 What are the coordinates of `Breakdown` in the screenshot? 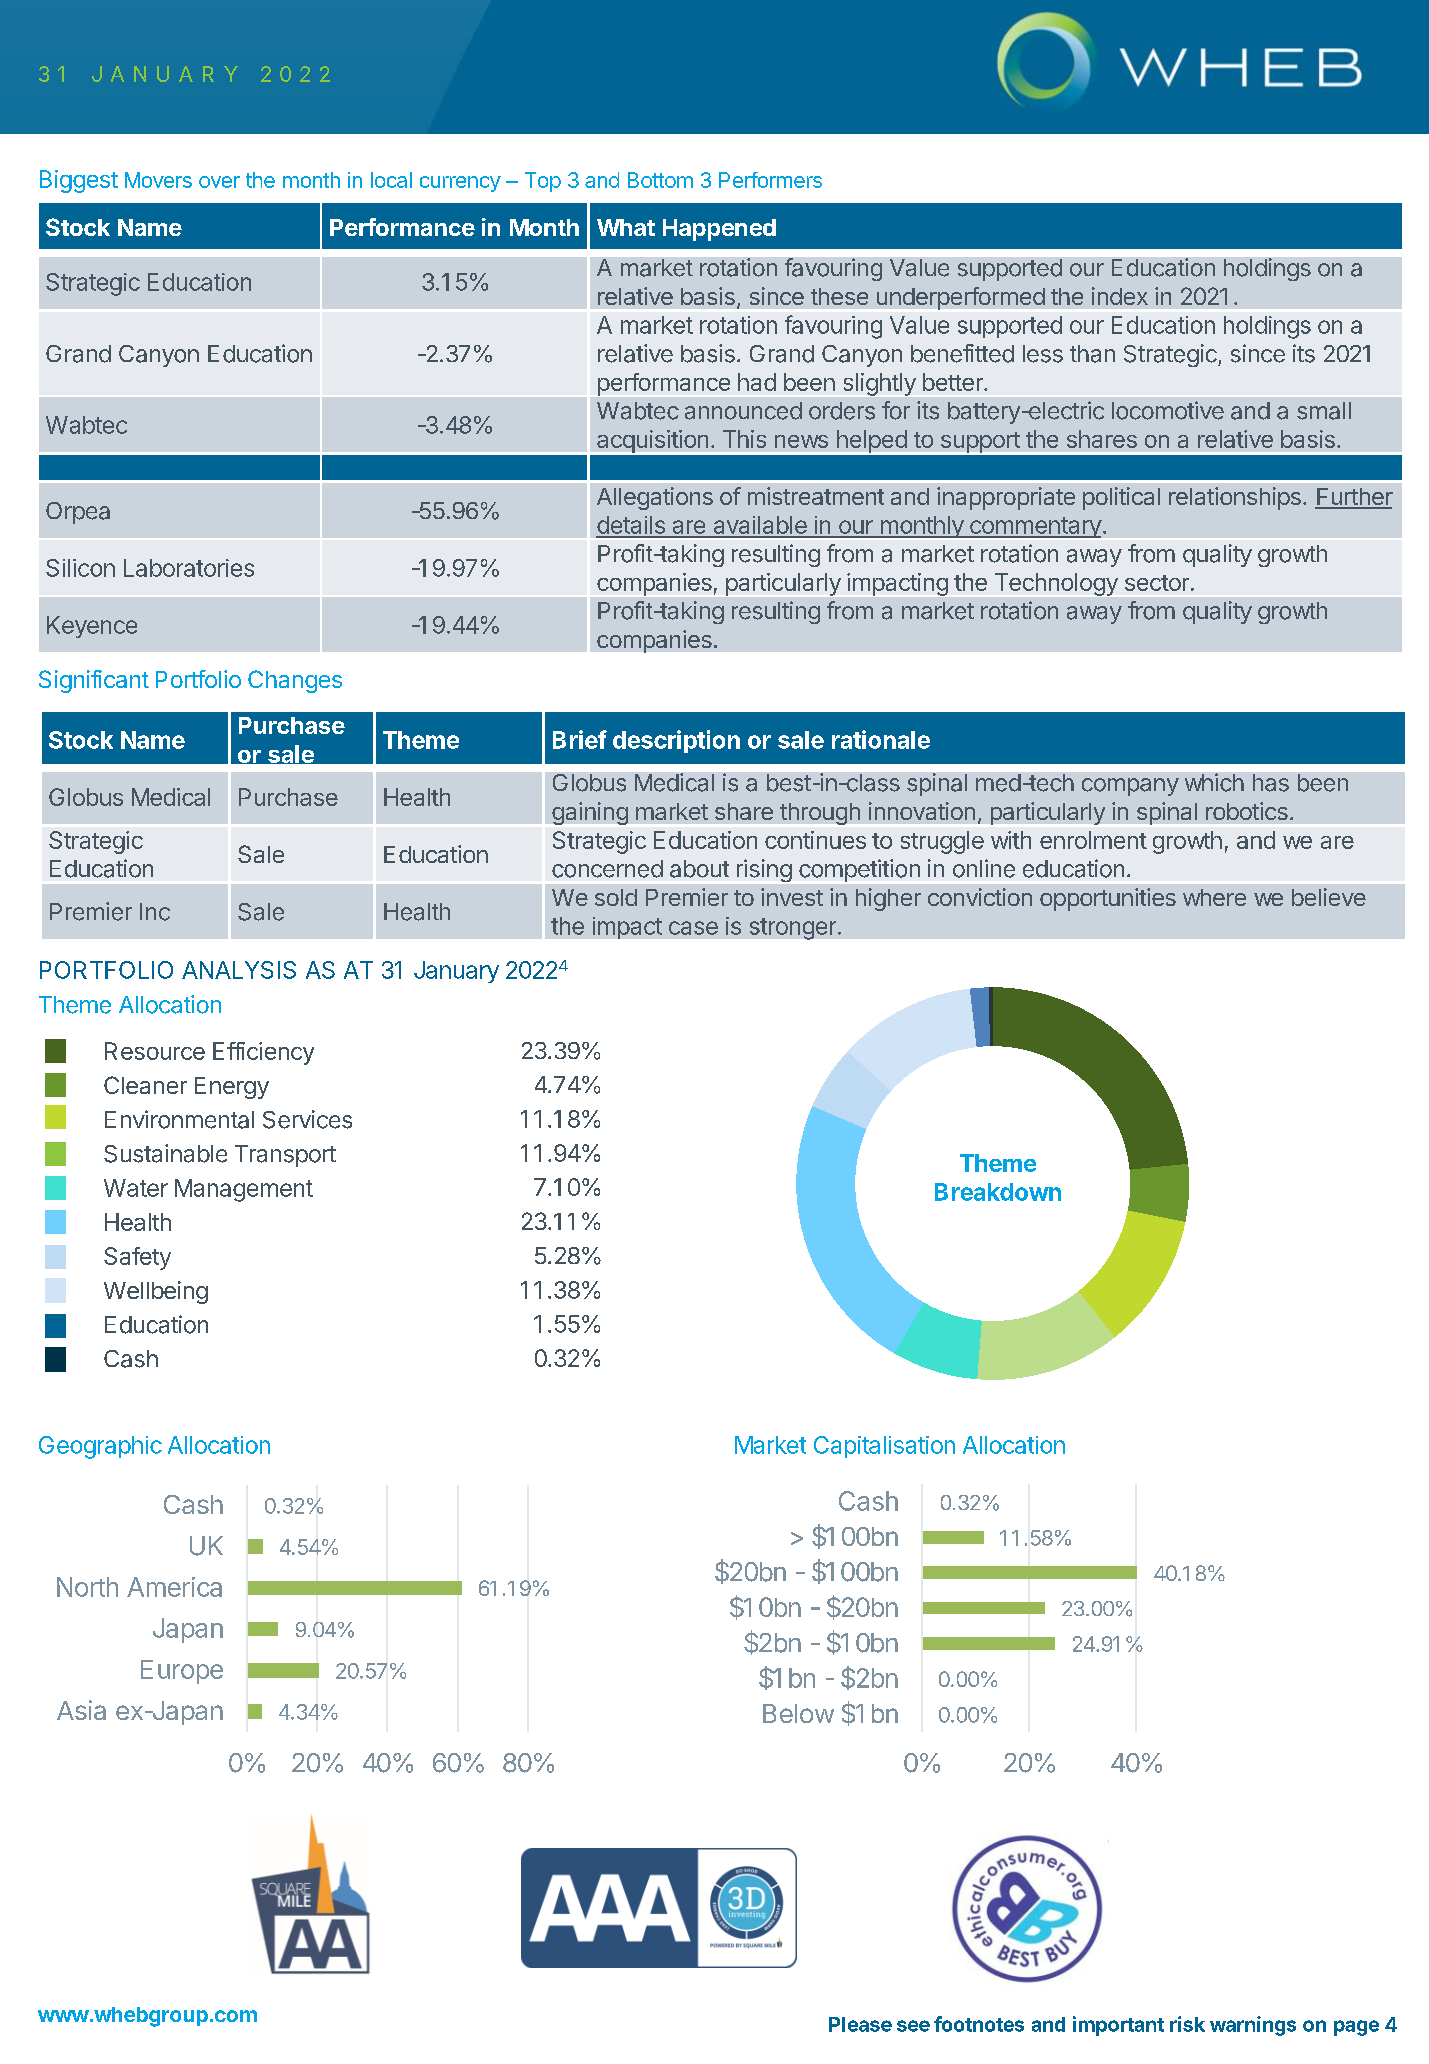 It's located at (998, 1192).
